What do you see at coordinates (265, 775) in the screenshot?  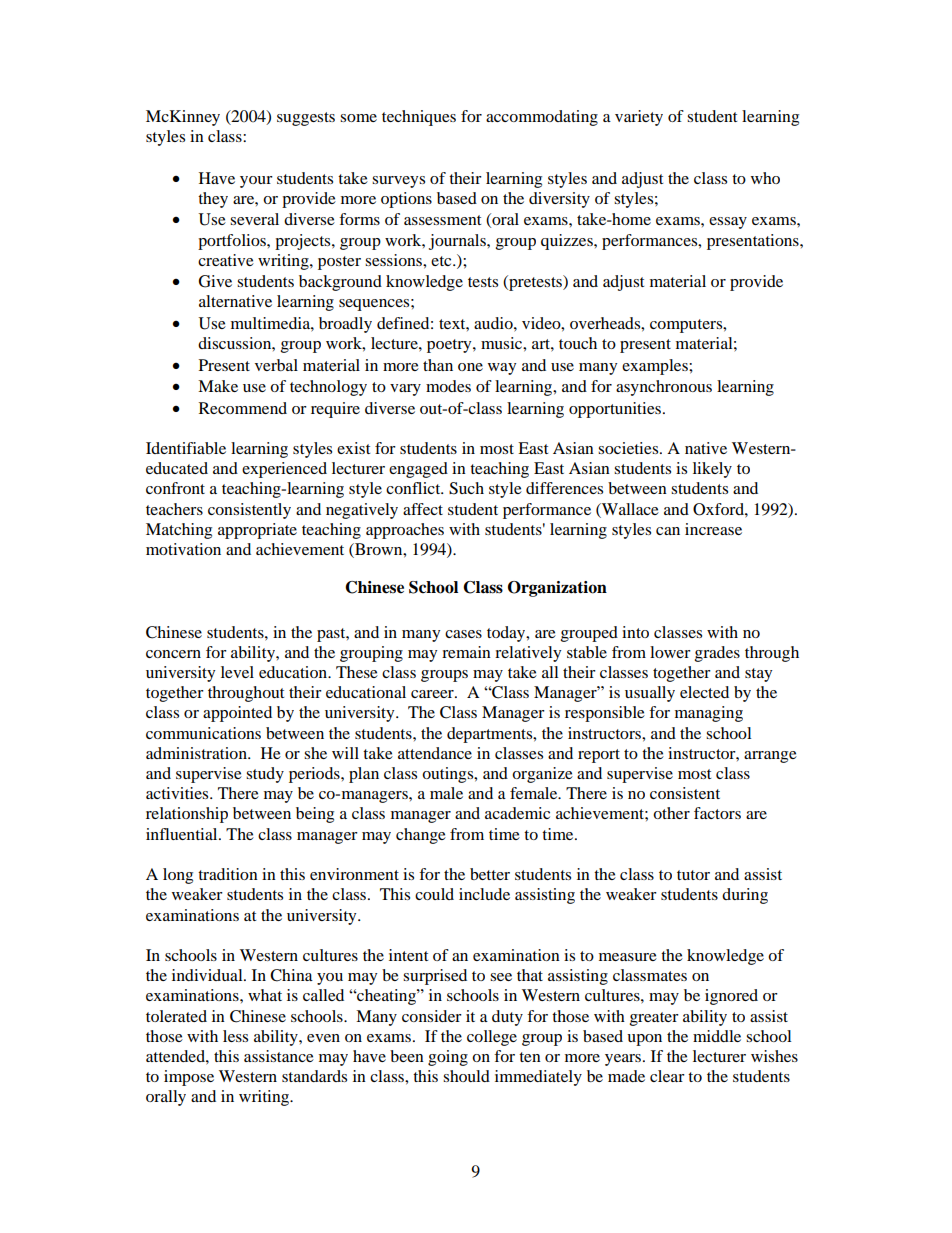 I see `study` at bounding box center [265, 775].
